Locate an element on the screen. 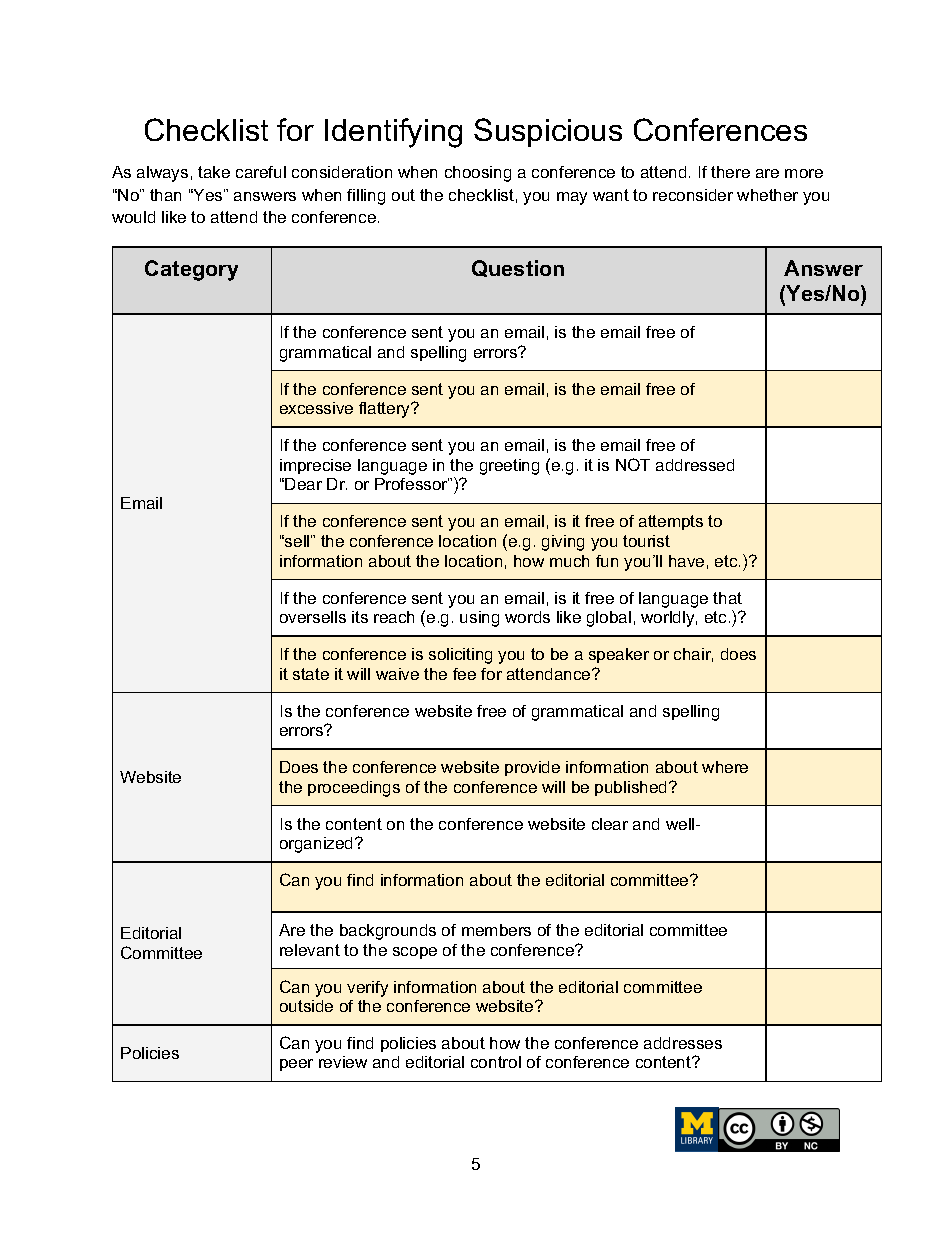 Image resolution: width=952 pixels, height=1233 pixels. choosing is located at coordinates (478, 174).
